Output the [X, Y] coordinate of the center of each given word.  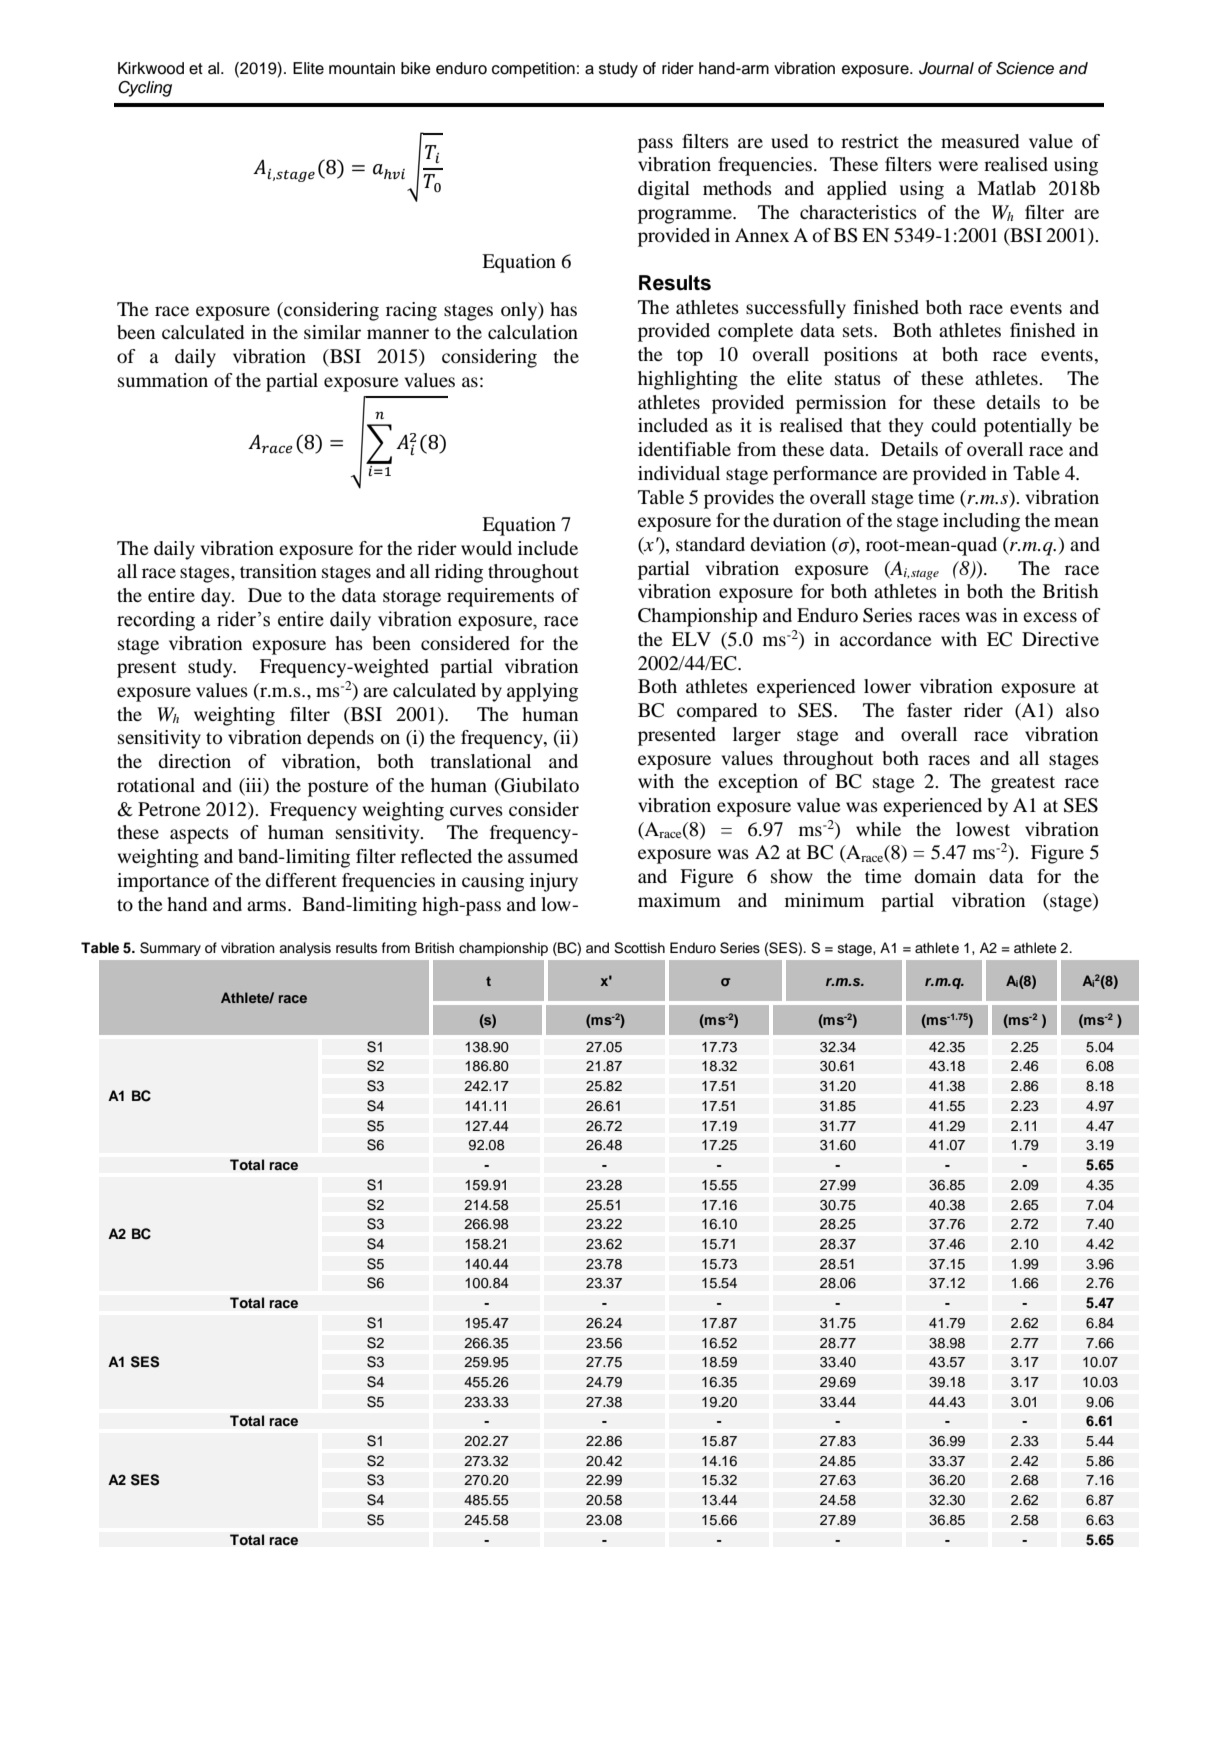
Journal [946, 68]
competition [533, 70]
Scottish [639, 948]
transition [278, 571]
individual [679, 473]
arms [268, 906]
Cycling [145, 89]
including [981, 522]
